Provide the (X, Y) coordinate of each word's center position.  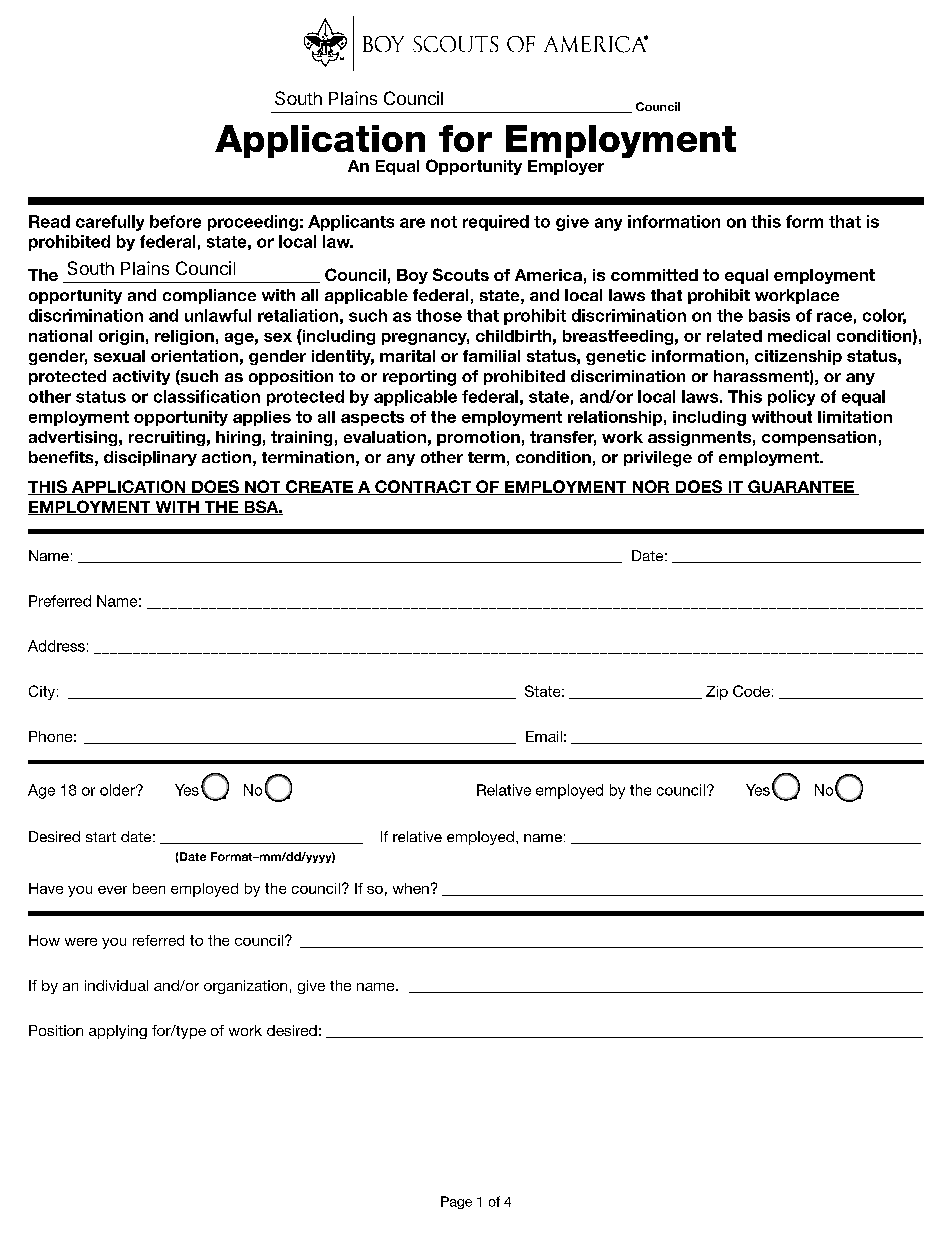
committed (654, 275)
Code (751, 691)
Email (544, 736)
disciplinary (150, 458)
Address (56, 646)
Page (456, 1202)
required (496, 223)
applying (118, 1032)
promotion (478, 438)
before (175, 221)
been (149, 888)
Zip (717, 693)
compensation (819, 438)
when (411, 888)
